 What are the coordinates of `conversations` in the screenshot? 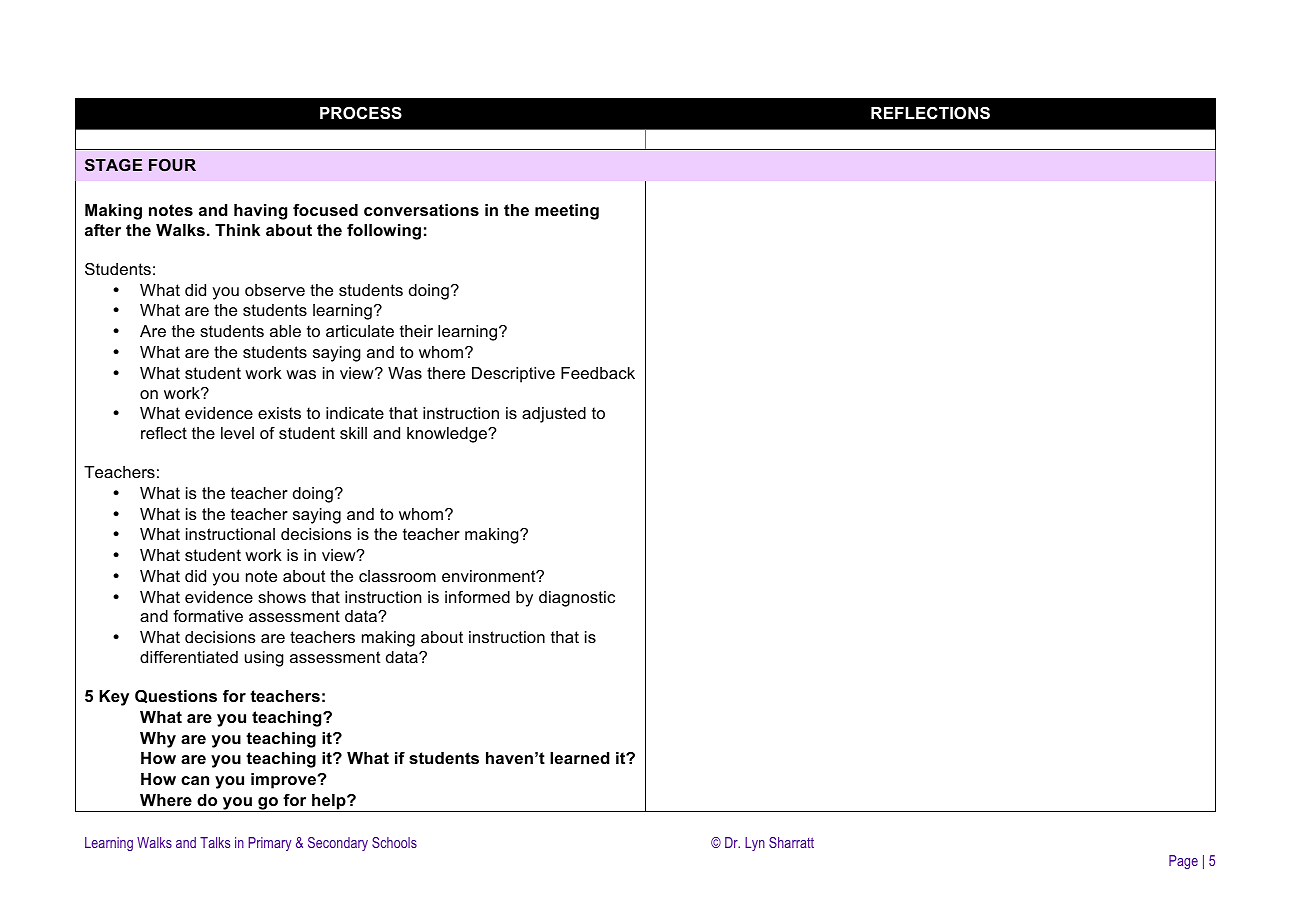 It's located at (421, 210).
